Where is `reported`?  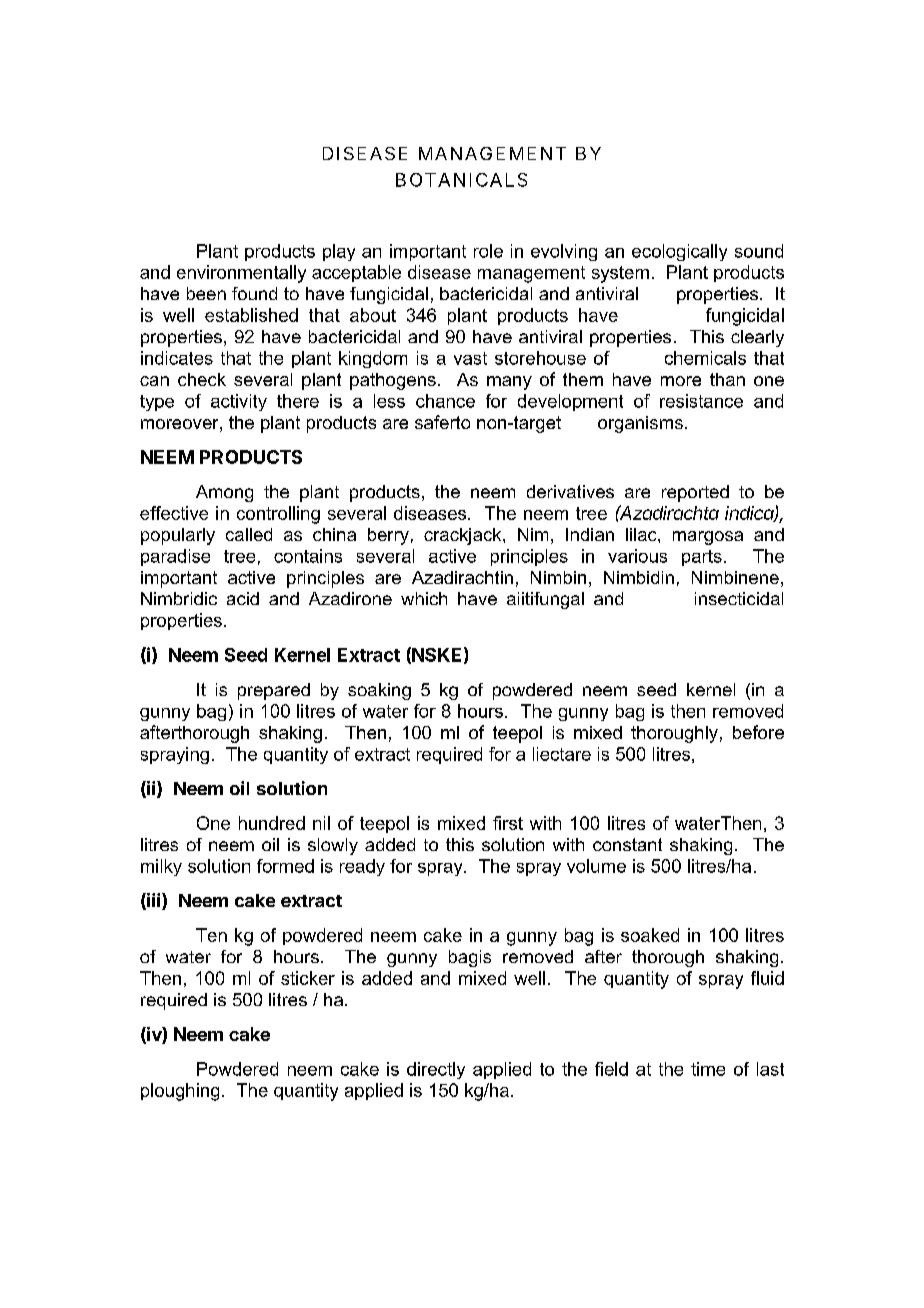
reported is located at coordinates (695, 493).
